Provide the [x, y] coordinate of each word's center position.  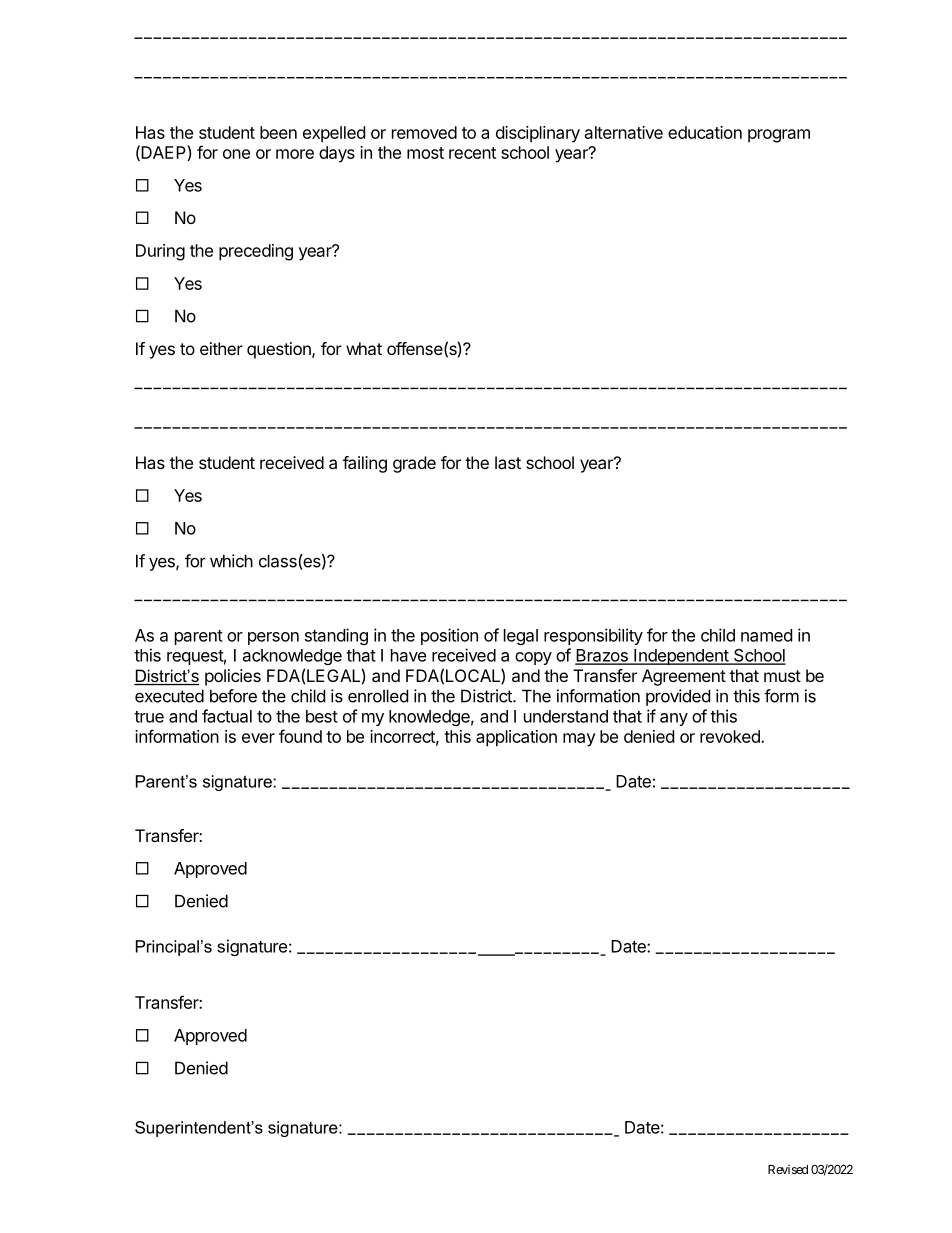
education [705, 132]
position [449, 636]
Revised [788, 1169]
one [236, 154]
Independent [681, 657]
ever [258, 738]
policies [233, 677]
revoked [731, 736]
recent [472, 153]
